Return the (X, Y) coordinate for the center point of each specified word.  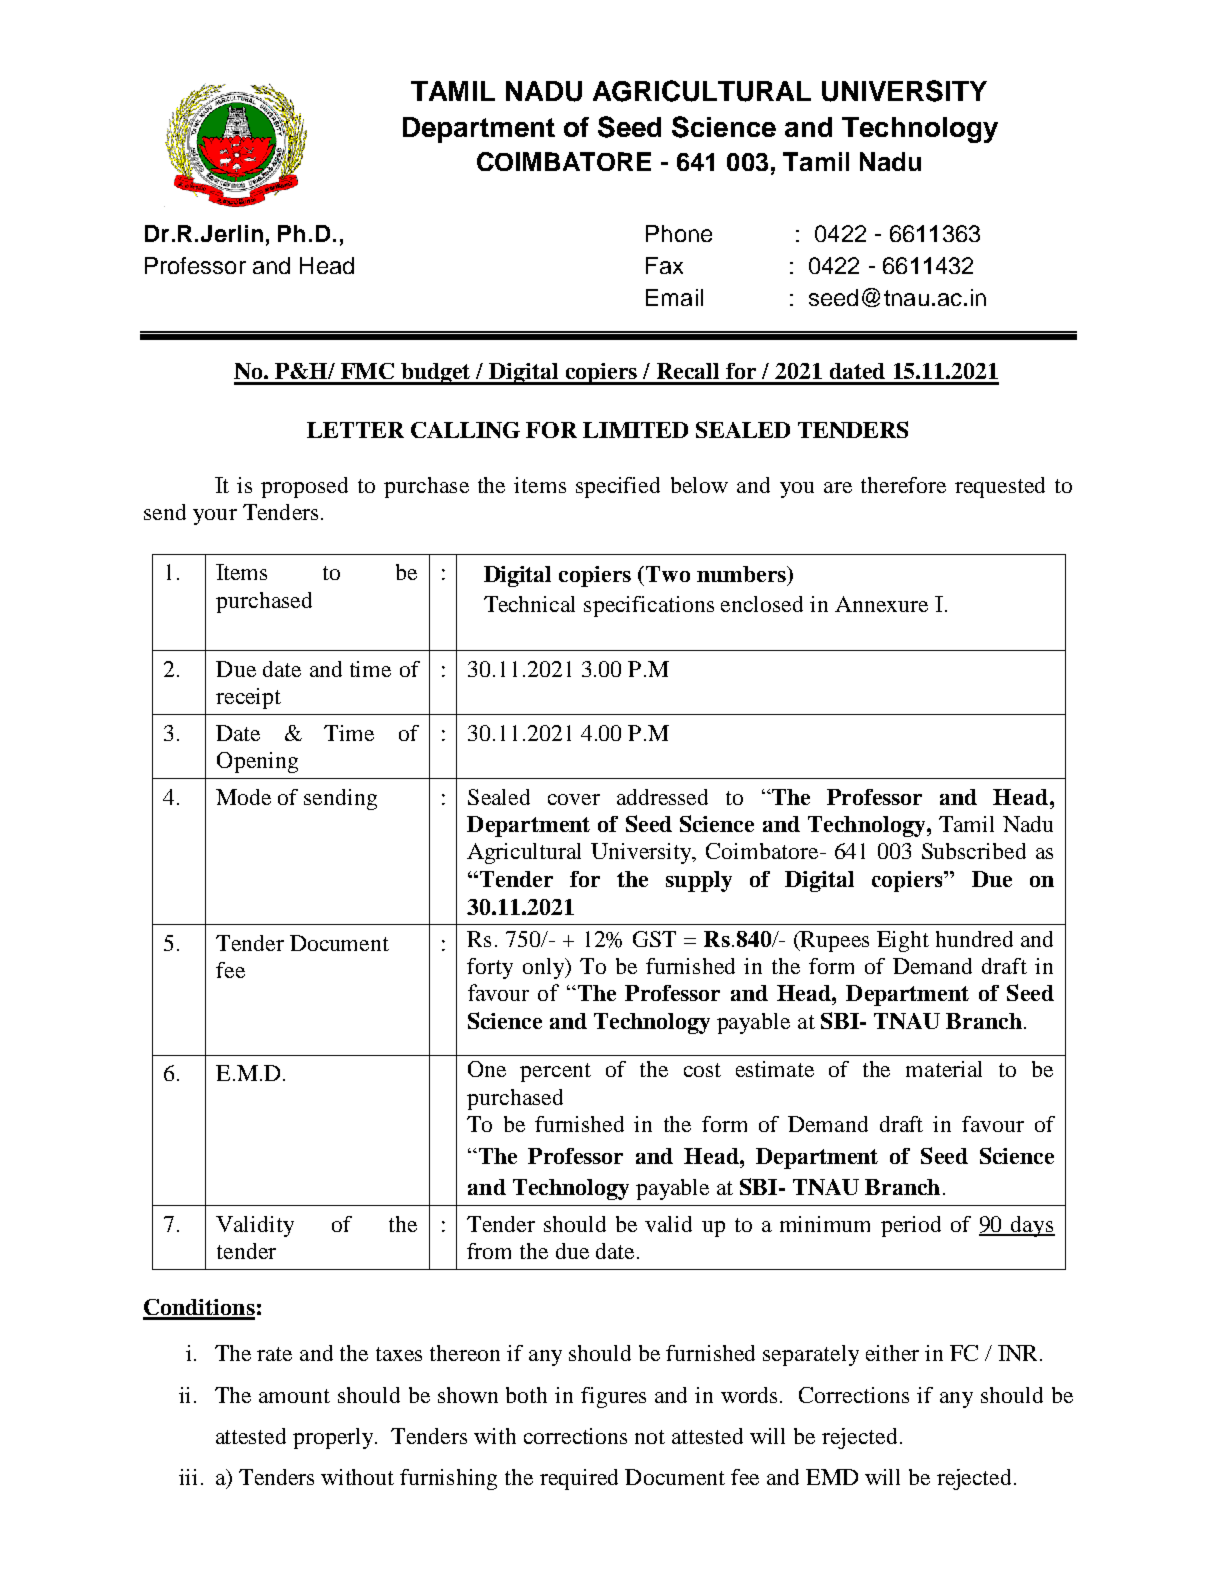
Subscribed (974, 851)
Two (668, 574)
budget (436, 374)
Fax (664, 265)
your (215, 517)
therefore (903, 485)
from (489, 1251)
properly (335, 1438)
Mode (243, 797)
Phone (679, 233)
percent (555, 1072)
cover (574, 799)
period (911, 1226)
